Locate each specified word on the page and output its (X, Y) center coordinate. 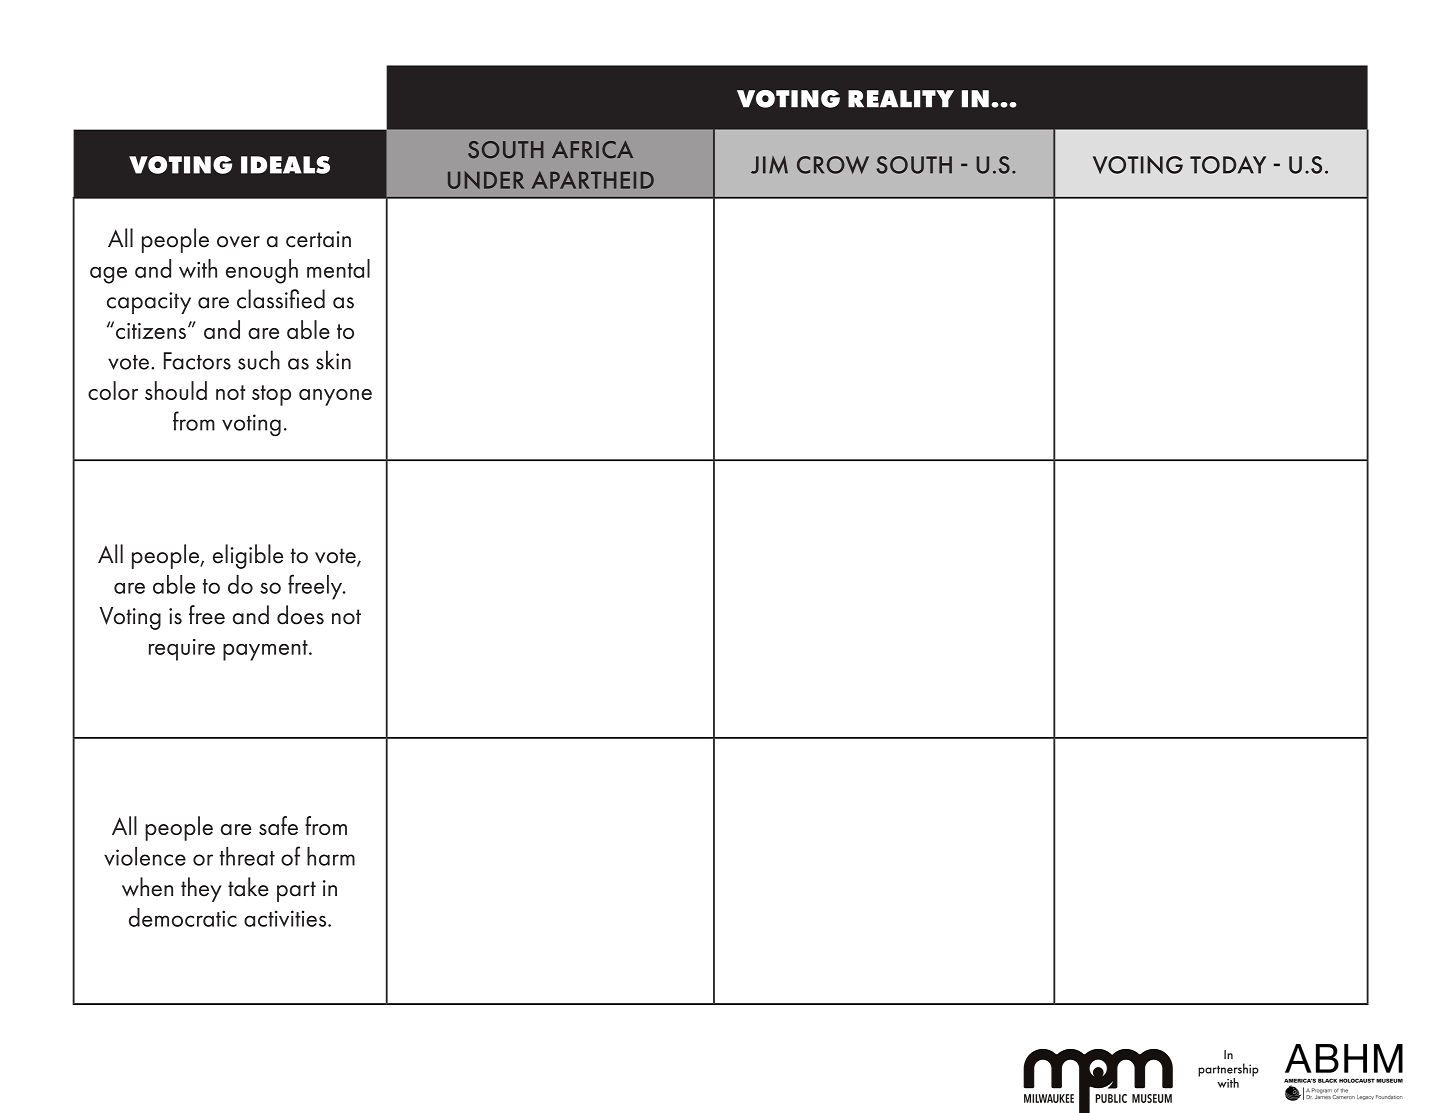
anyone (335, 397)
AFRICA (592, 150)
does (300, 615)
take (248, 887)
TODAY (1228, 165)
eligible (248, 556)
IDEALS (285, 165)
